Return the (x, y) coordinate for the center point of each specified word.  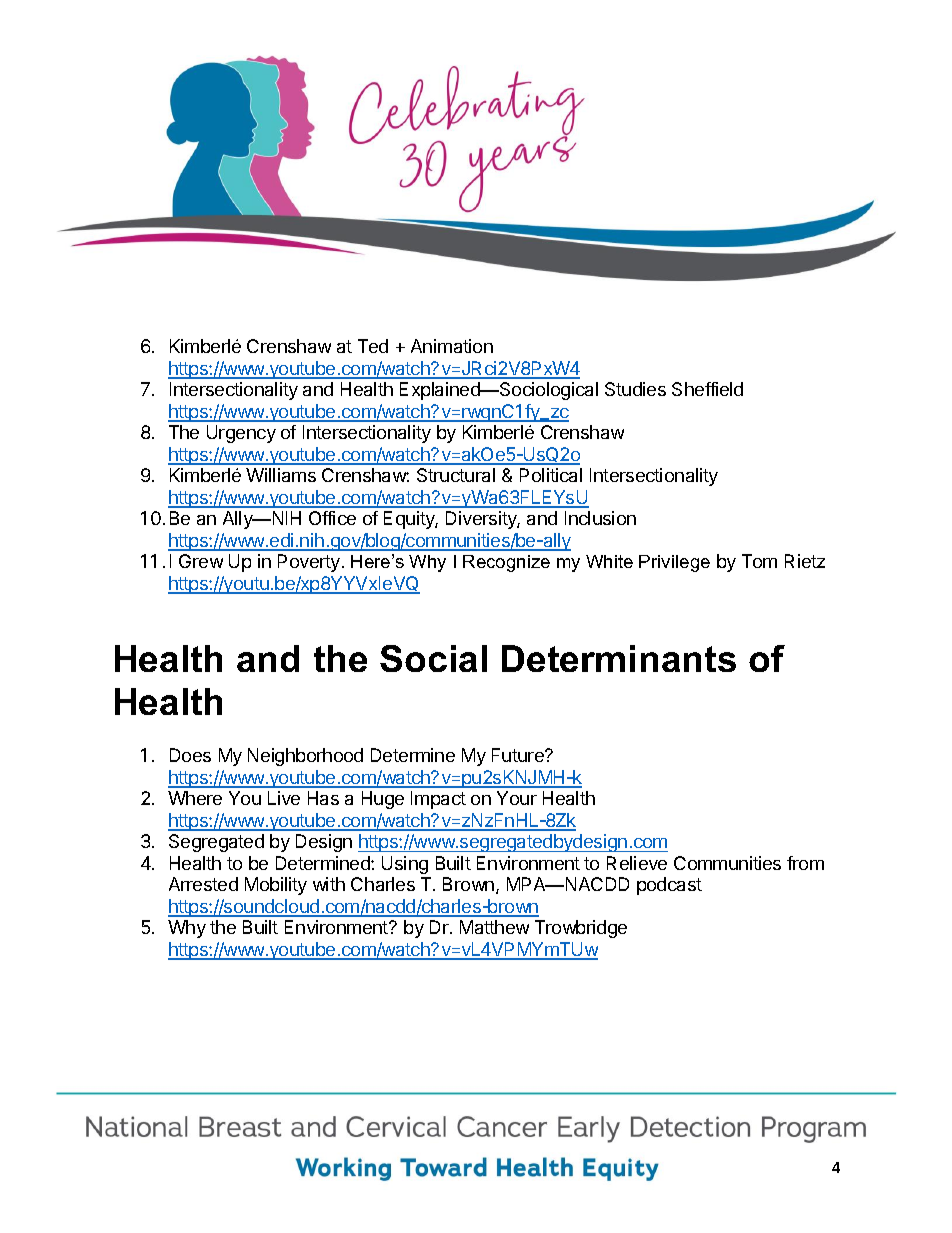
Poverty (310, 563)
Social (433, 658)
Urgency (241, 434)
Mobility (276, 886)
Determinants (619, 658)
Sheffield (707, 389)
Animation (452, 346)
